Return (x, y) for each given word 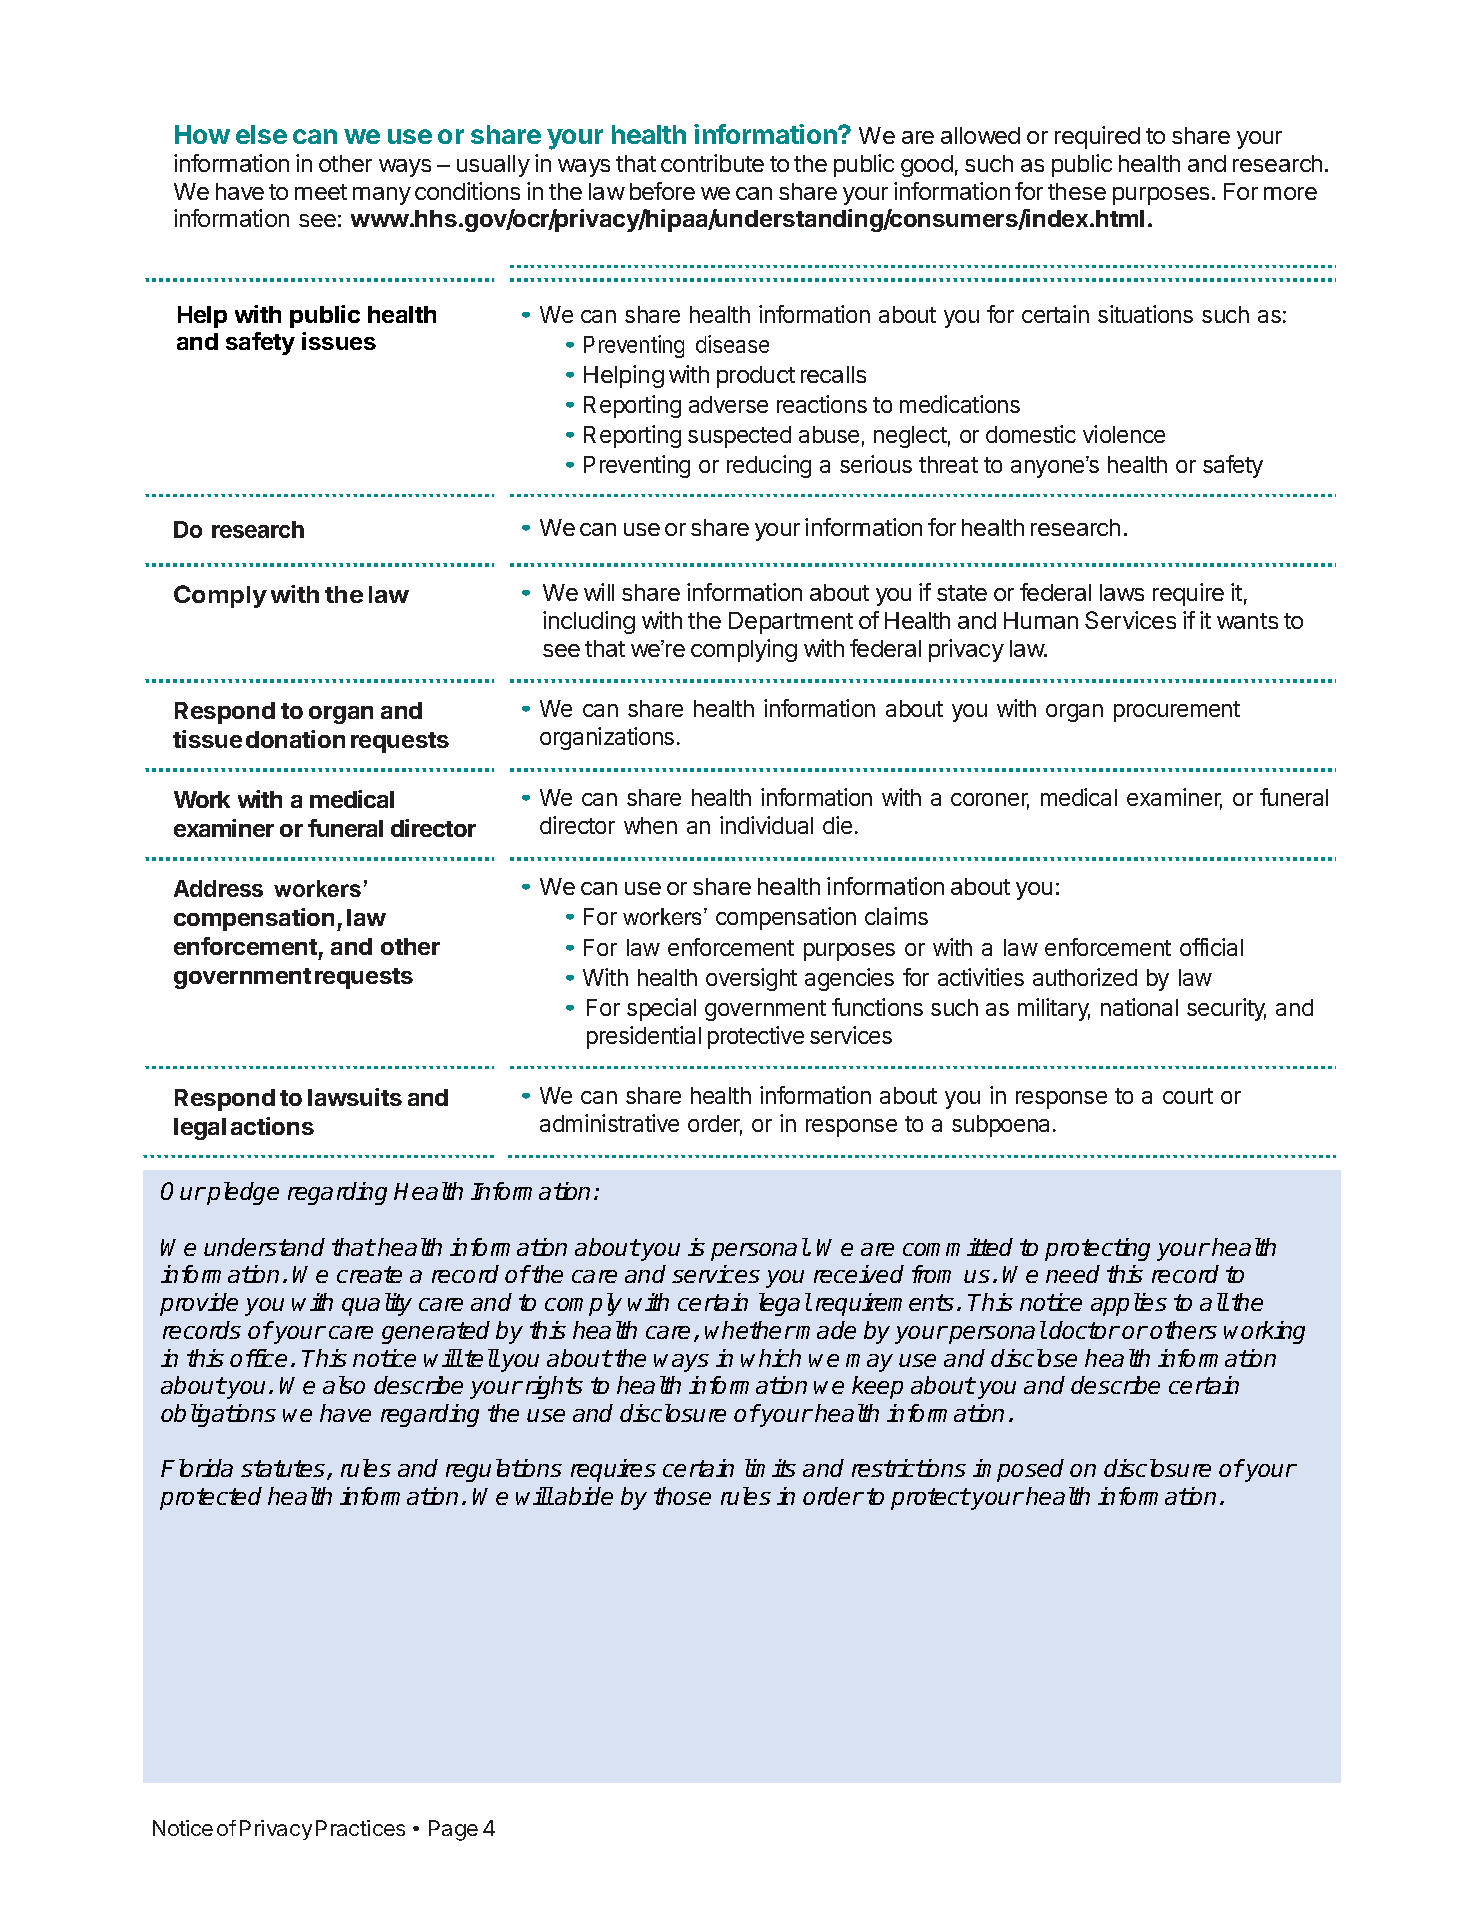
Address (218, 888)
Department (791, 623)
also (344, 1385)
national (1139, 1007)
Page (453, 1830)
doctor (1084, 1330)
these (1077, 191)
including (589, 622)
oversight (751, 979)
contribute (712, 163)
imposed (1018, 1470)
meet (321, 192)
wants (1247, 621)
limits (770, 1468)
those (682, 1496)
